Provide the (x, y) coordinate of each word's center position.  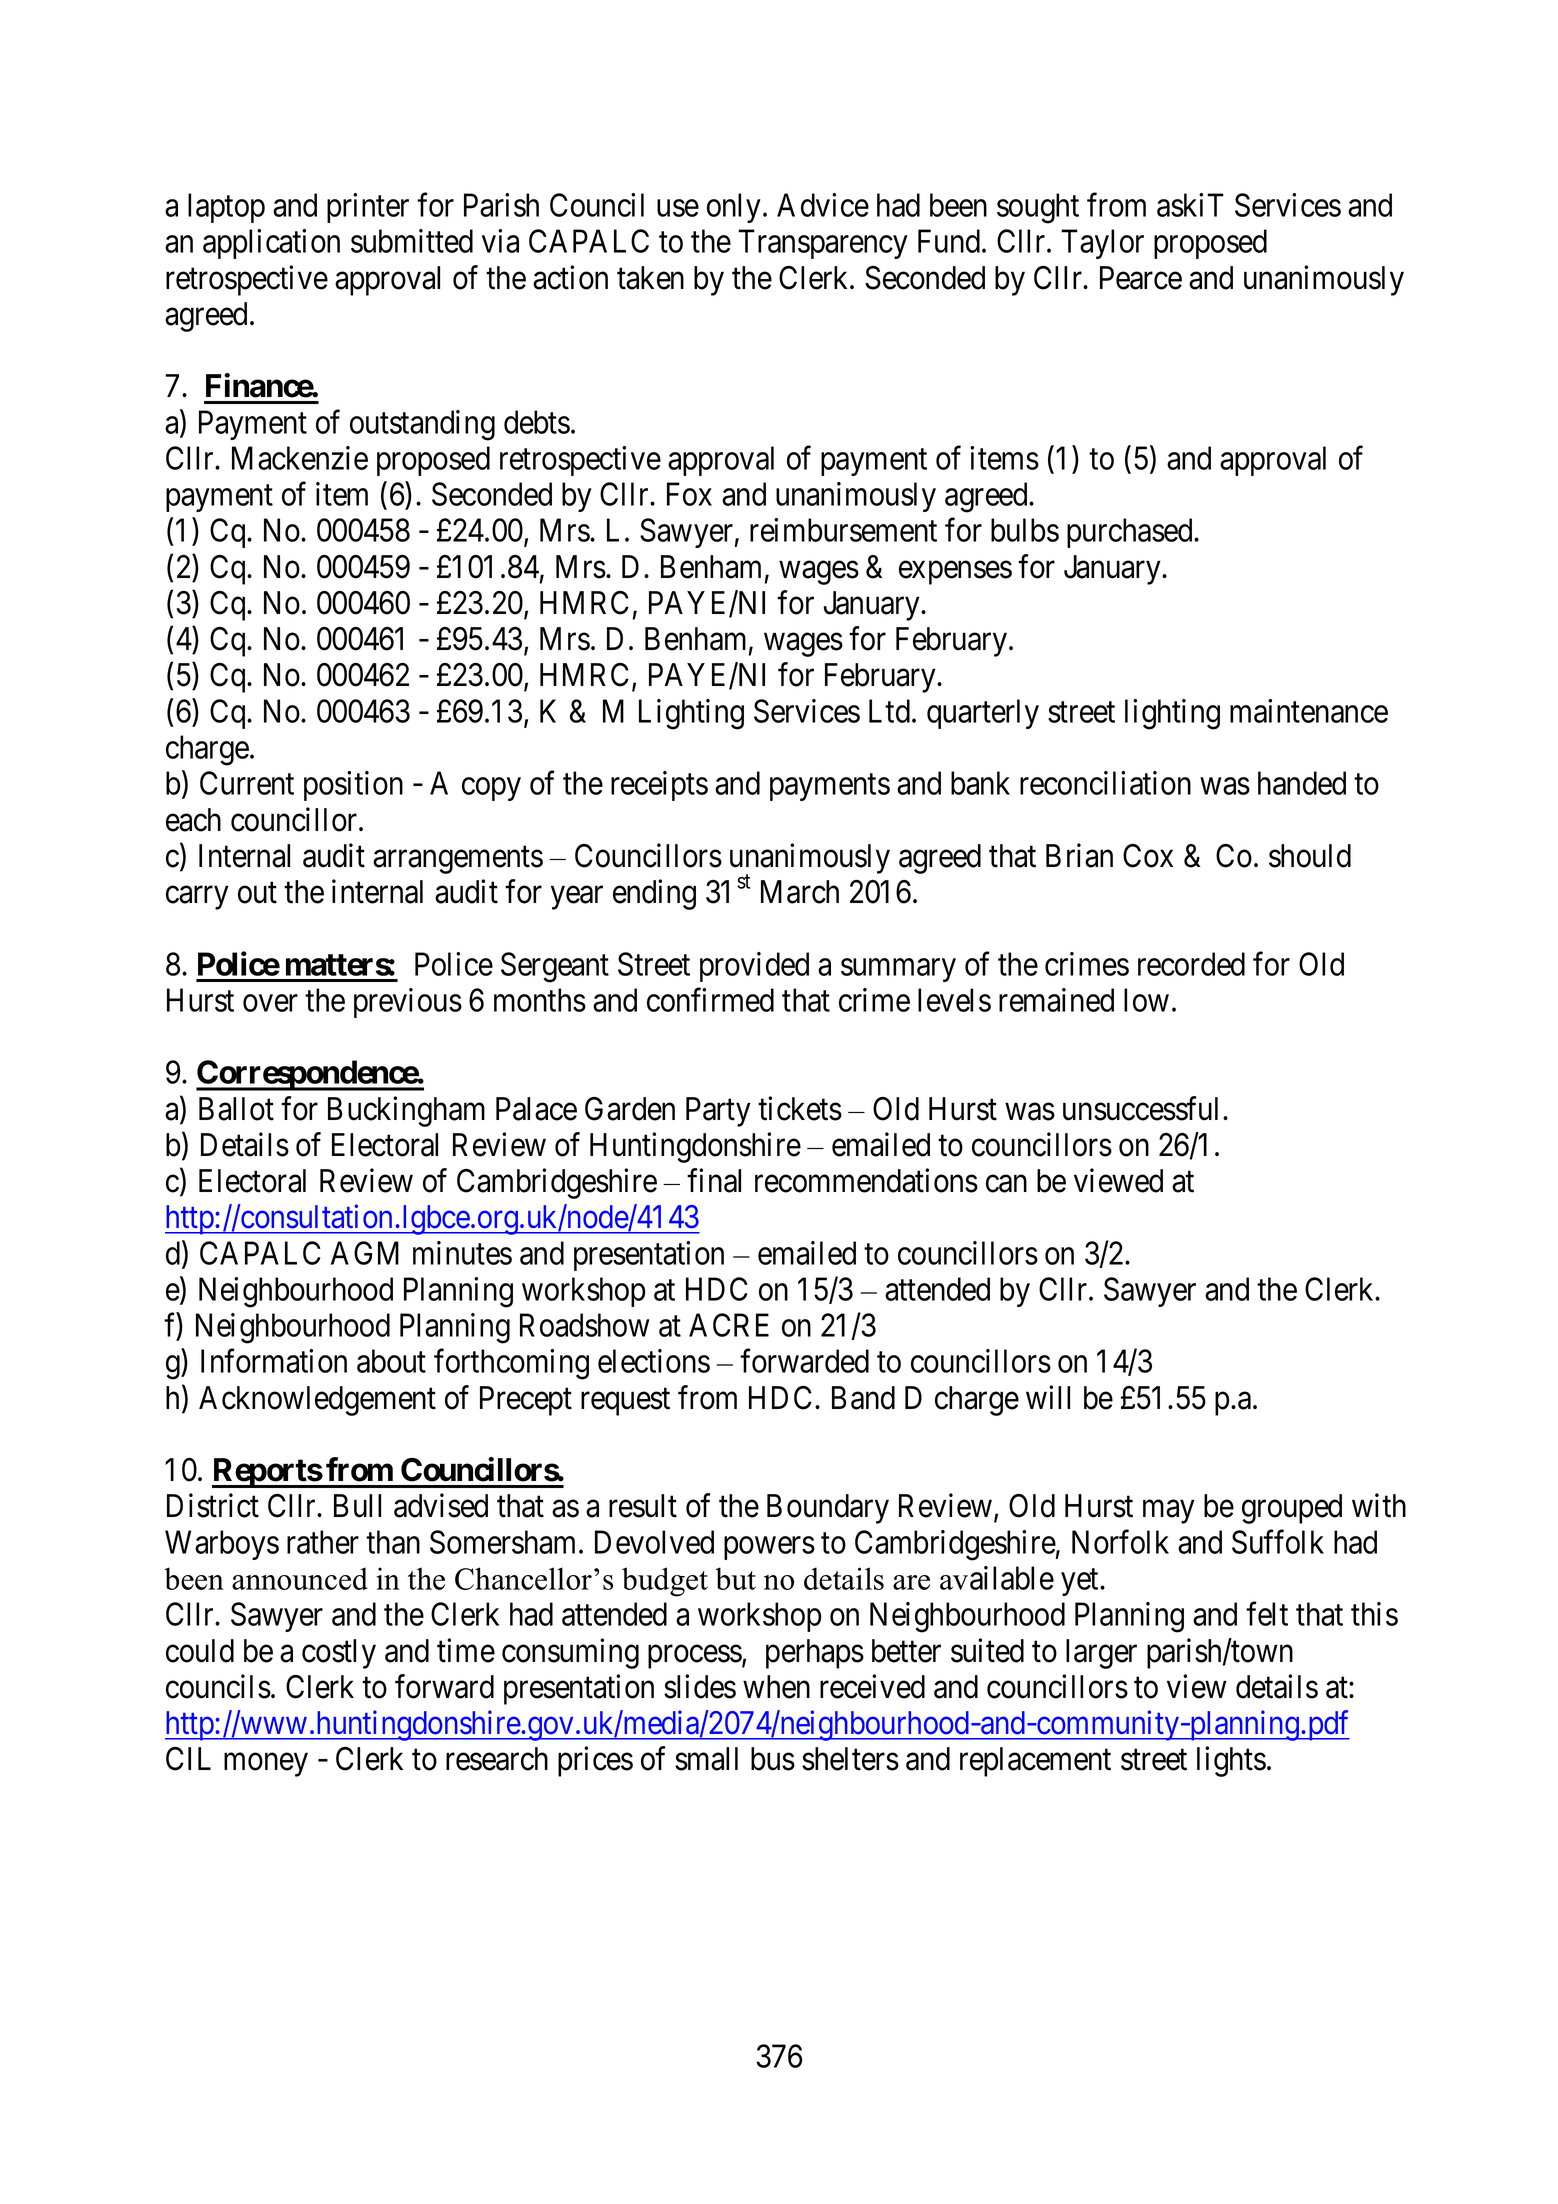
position (353, 786)
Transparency (823, 244)
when (776, 1687)
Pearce (1141, 278)
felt (1267, 1614)
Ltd (891, 711)
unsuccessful (1143, 1108)
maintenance (1309, 711)
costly (339, 1654)
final (714, 1180)
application (271, 244)
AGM (365, 1253)
